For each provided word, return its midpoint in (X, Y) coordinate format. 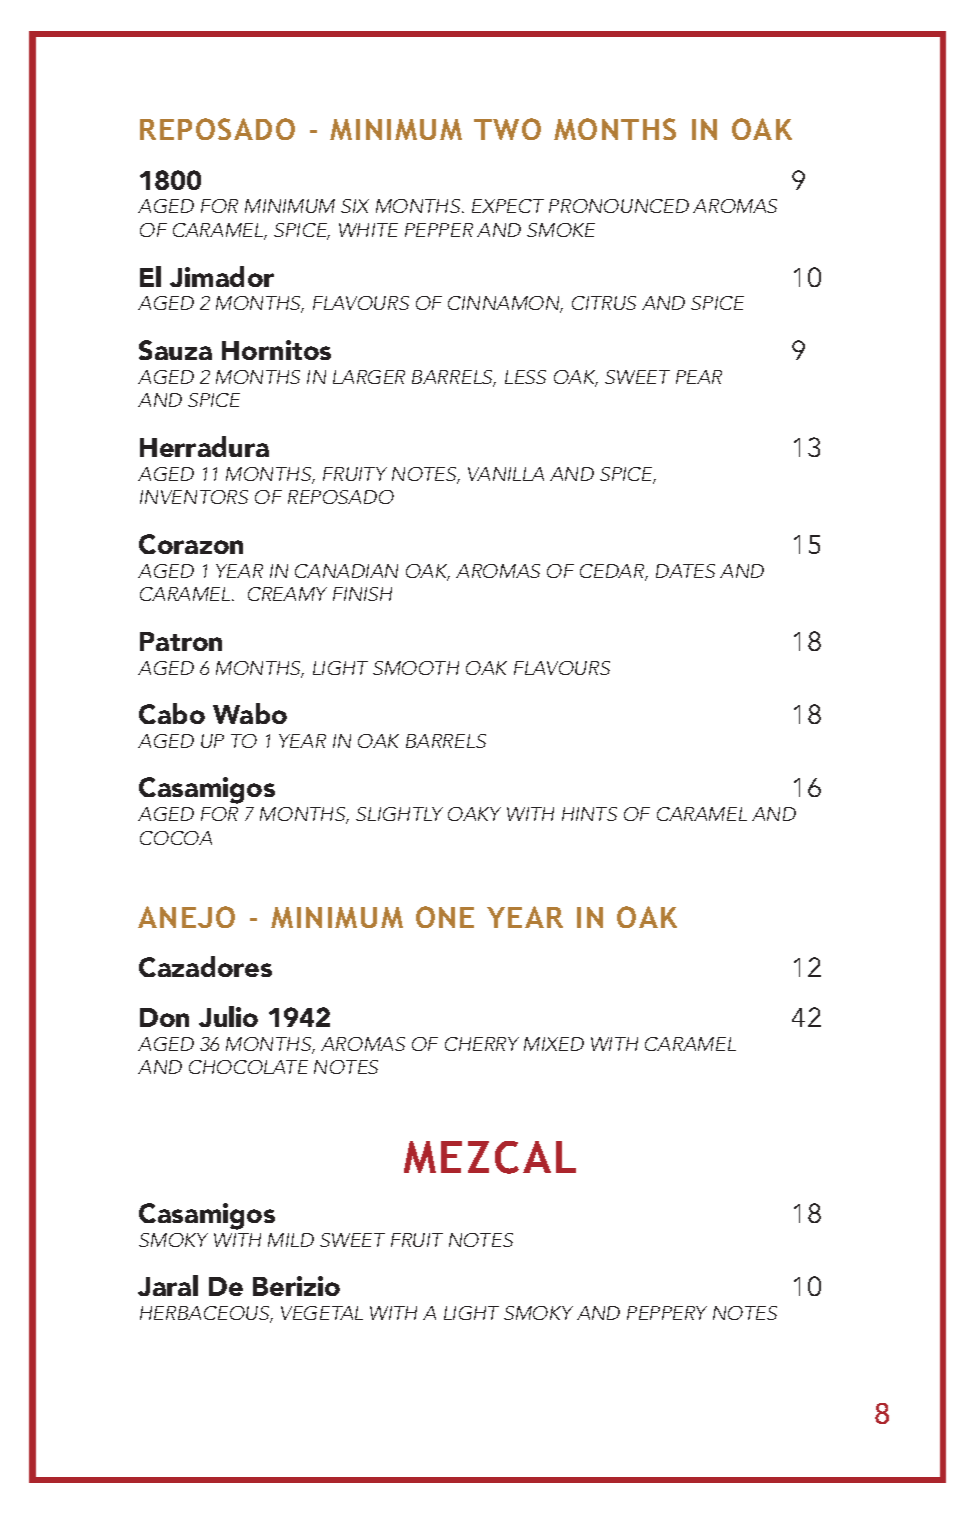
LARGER (369, 377)
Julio (228, 1016)
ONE (445, 917)
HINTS (589, 814)
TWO (507, 129)
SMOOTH (416, 668)
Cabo (172, 713)
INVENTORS (194, 497)
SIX (355, 206)
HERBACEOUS (206, 1314)
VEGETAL (322, 1313)
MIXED (554, 1044)
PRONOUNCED (619, 206)
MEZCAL (490, 1157)
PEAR (699, 377)
